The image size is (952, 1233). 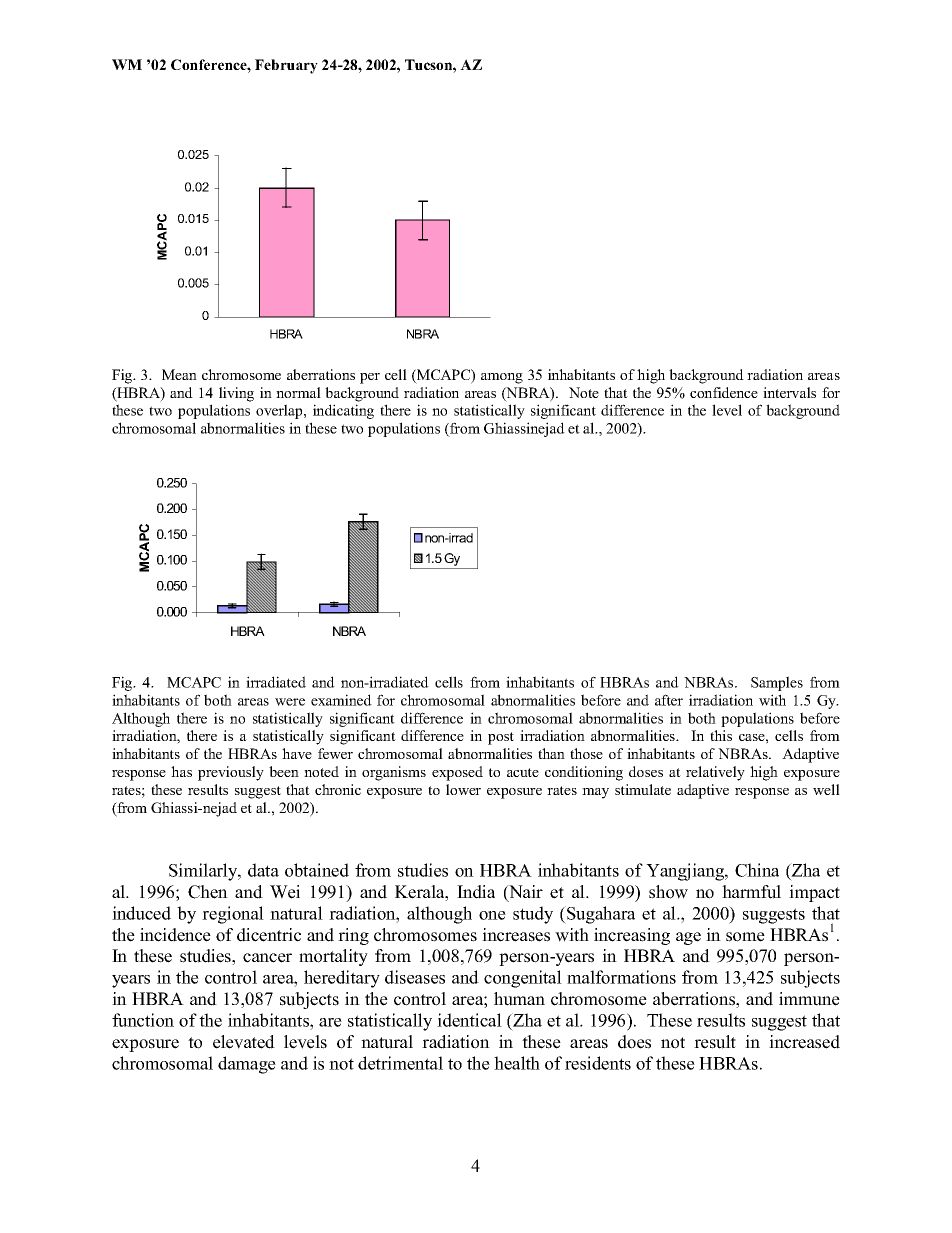 I want to click on were, so click(x=290, y=702).
